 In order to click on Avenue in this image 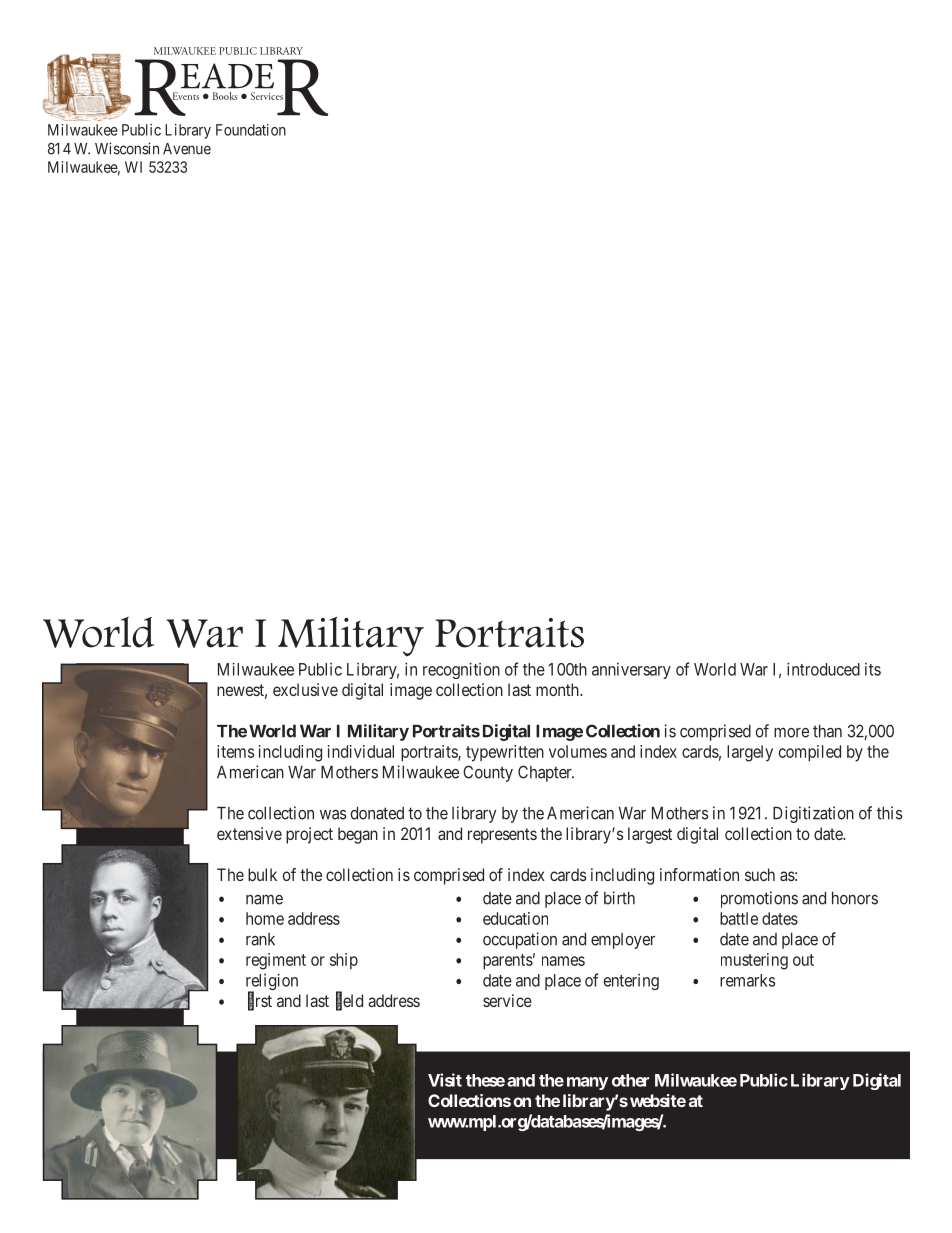, I will do `click(187, 149)`.
